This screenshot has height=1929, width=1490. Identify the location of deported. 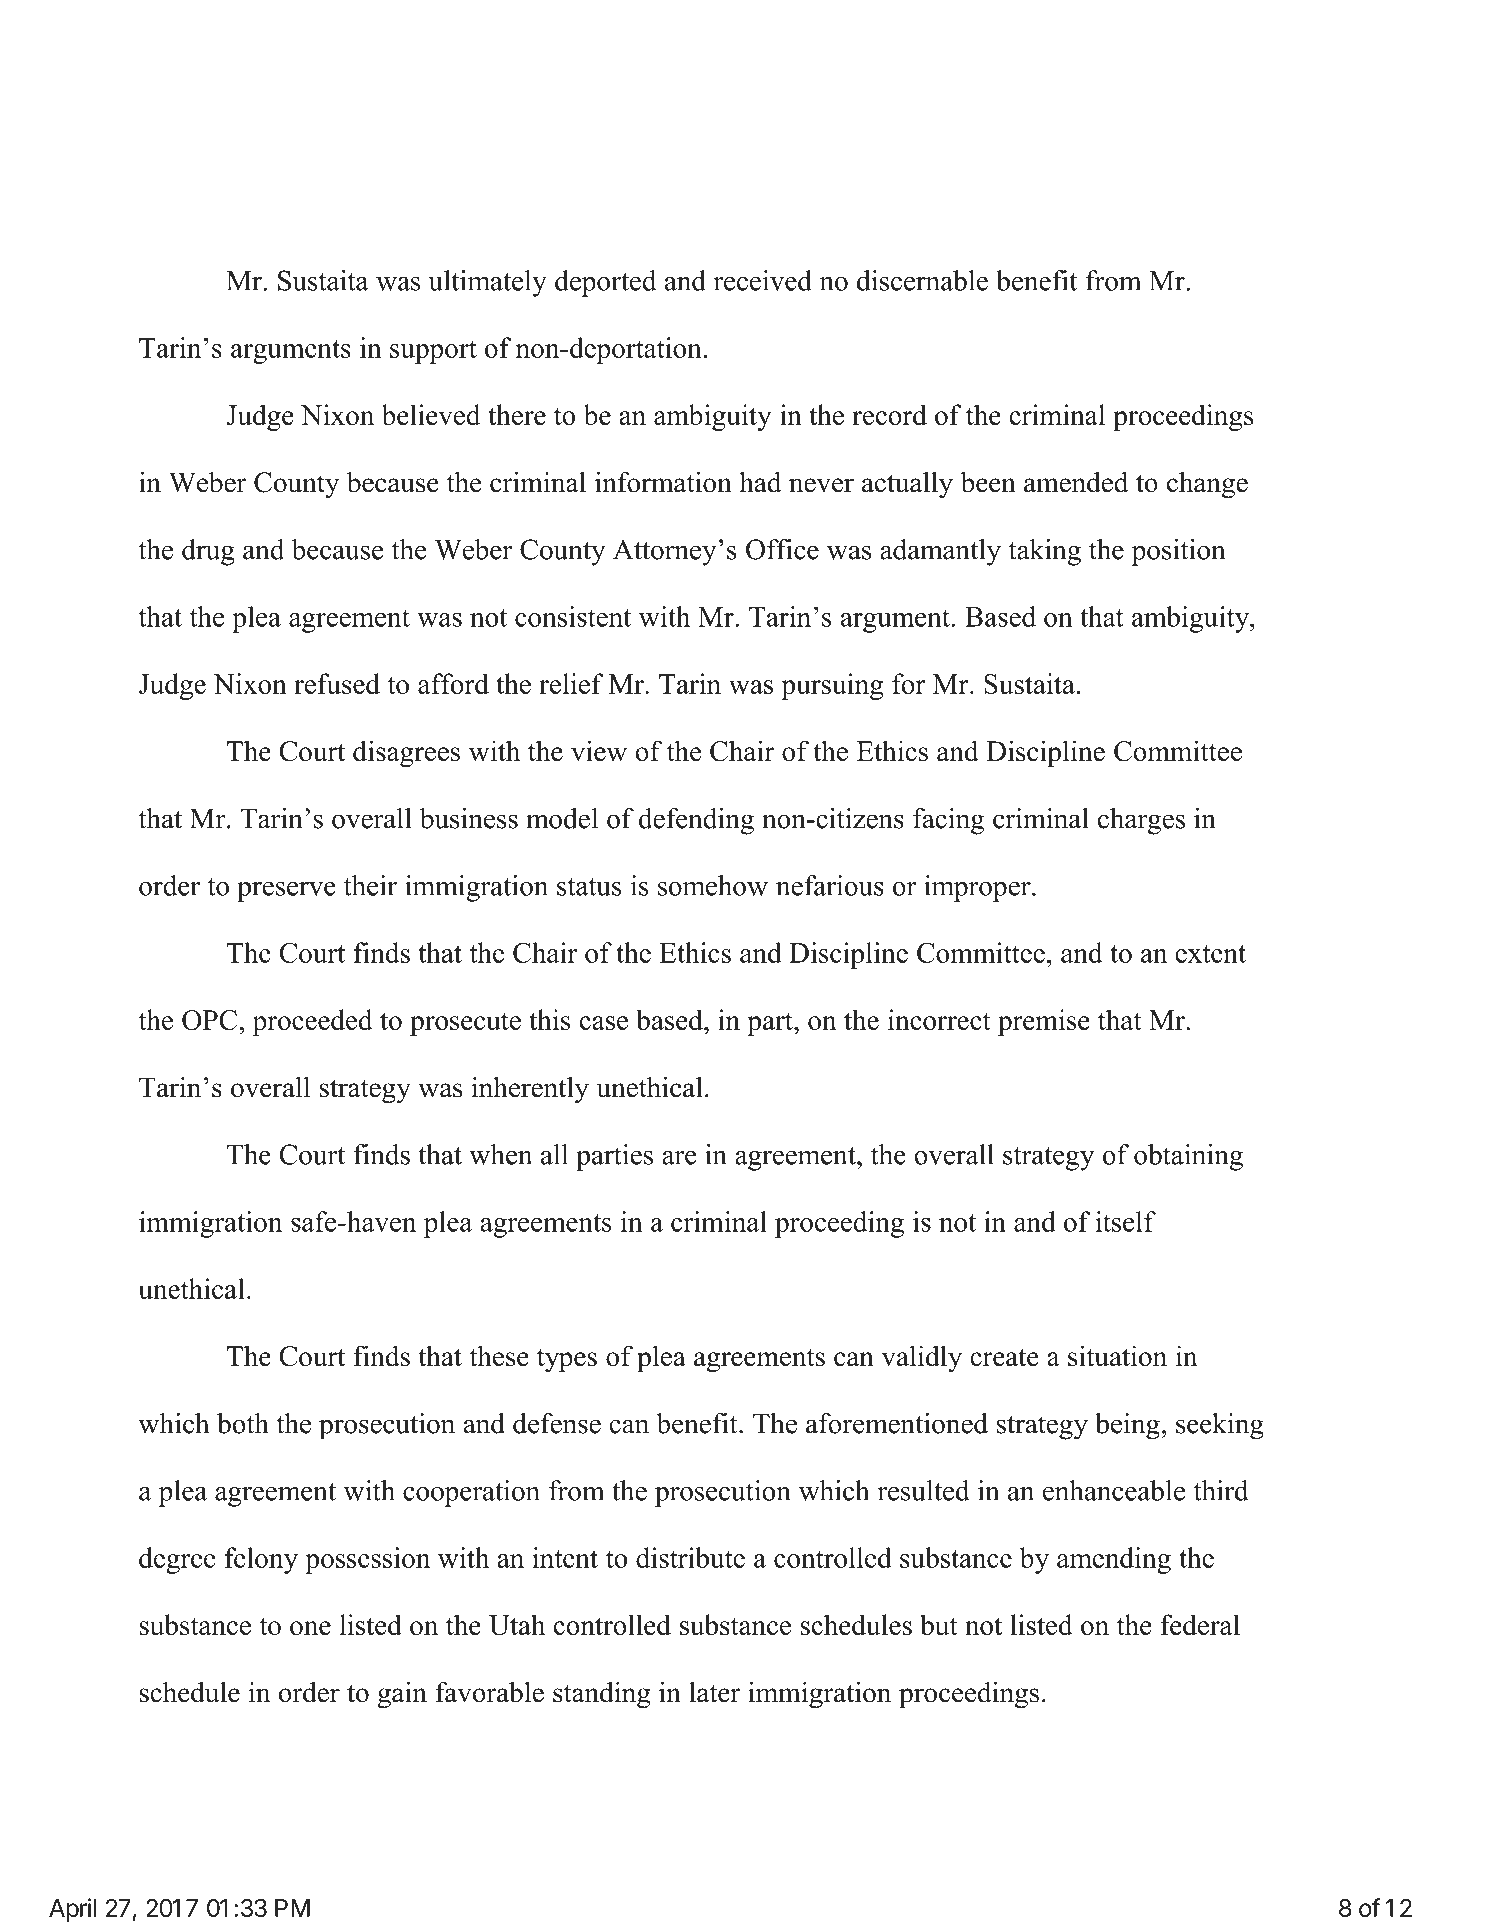
(605, 283).
